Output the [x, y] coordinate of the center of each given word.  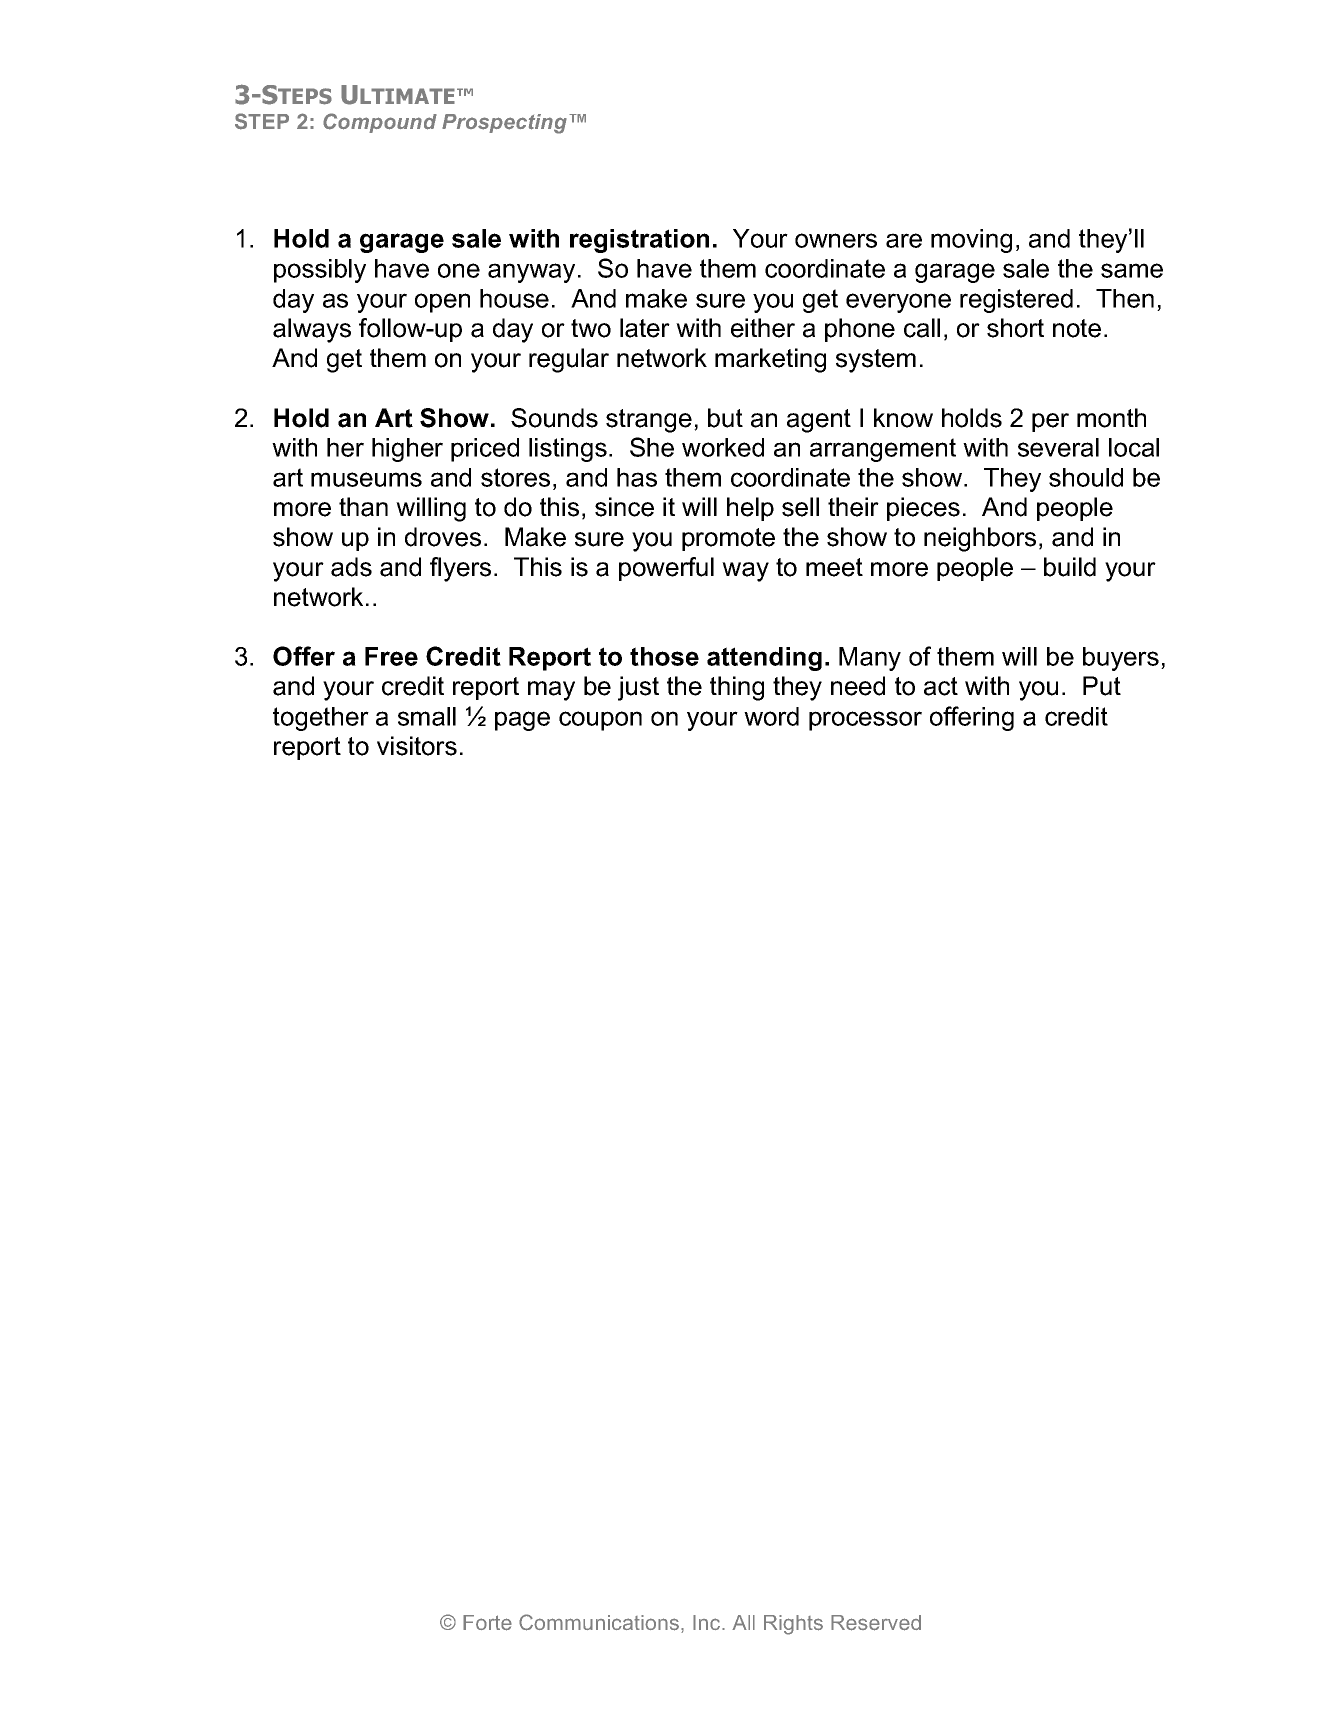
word [771, 716]
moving [971, 241]
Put [1102, 686]
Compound [380, 123]
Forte [487, 1623]
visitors [417, 746]
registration [639, 241]
